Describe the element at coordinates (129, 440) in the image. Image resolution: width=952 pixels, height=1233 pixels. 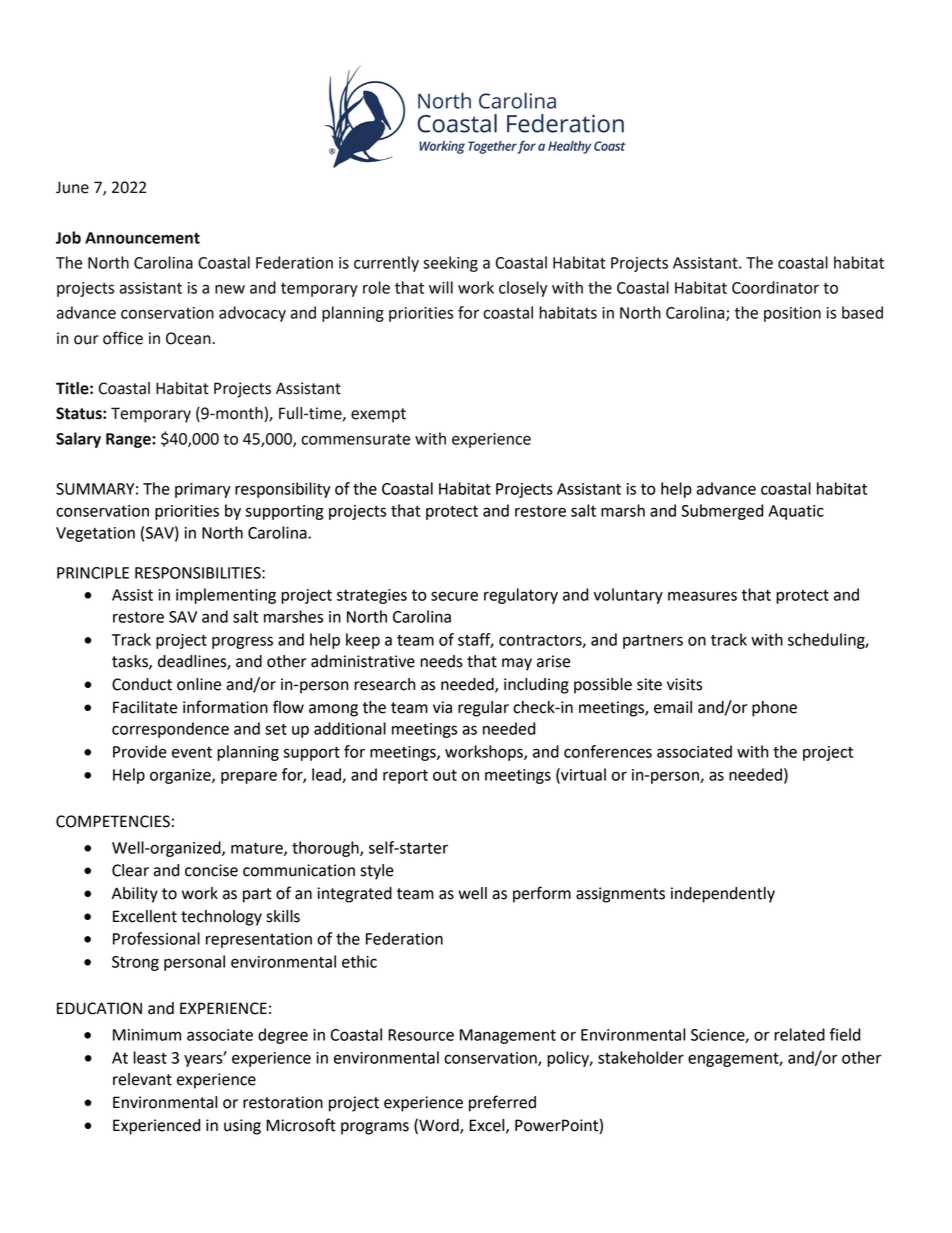
I see `Range` at that location.
